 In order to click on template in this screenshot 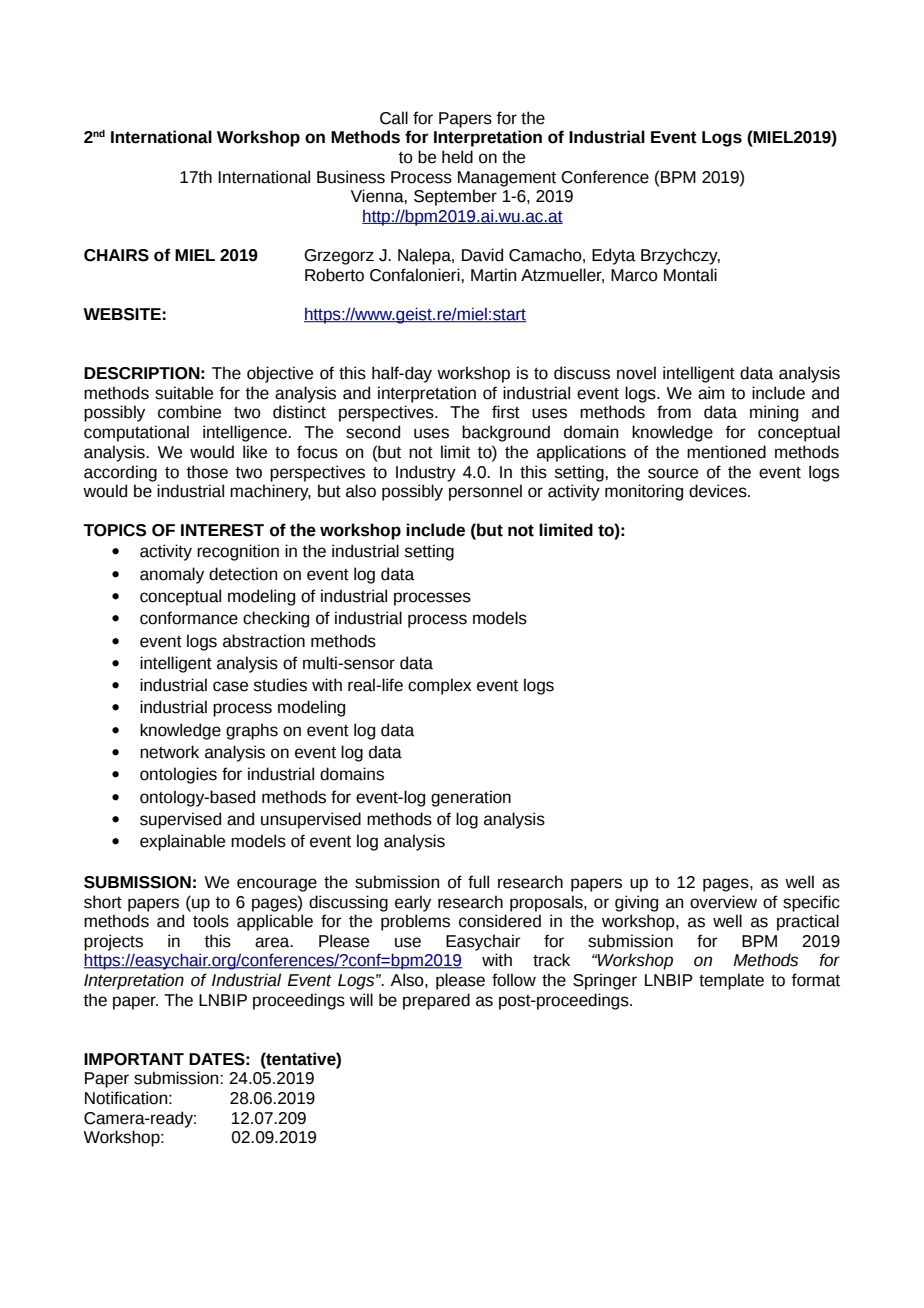, I will do `click(731, 981)`.
